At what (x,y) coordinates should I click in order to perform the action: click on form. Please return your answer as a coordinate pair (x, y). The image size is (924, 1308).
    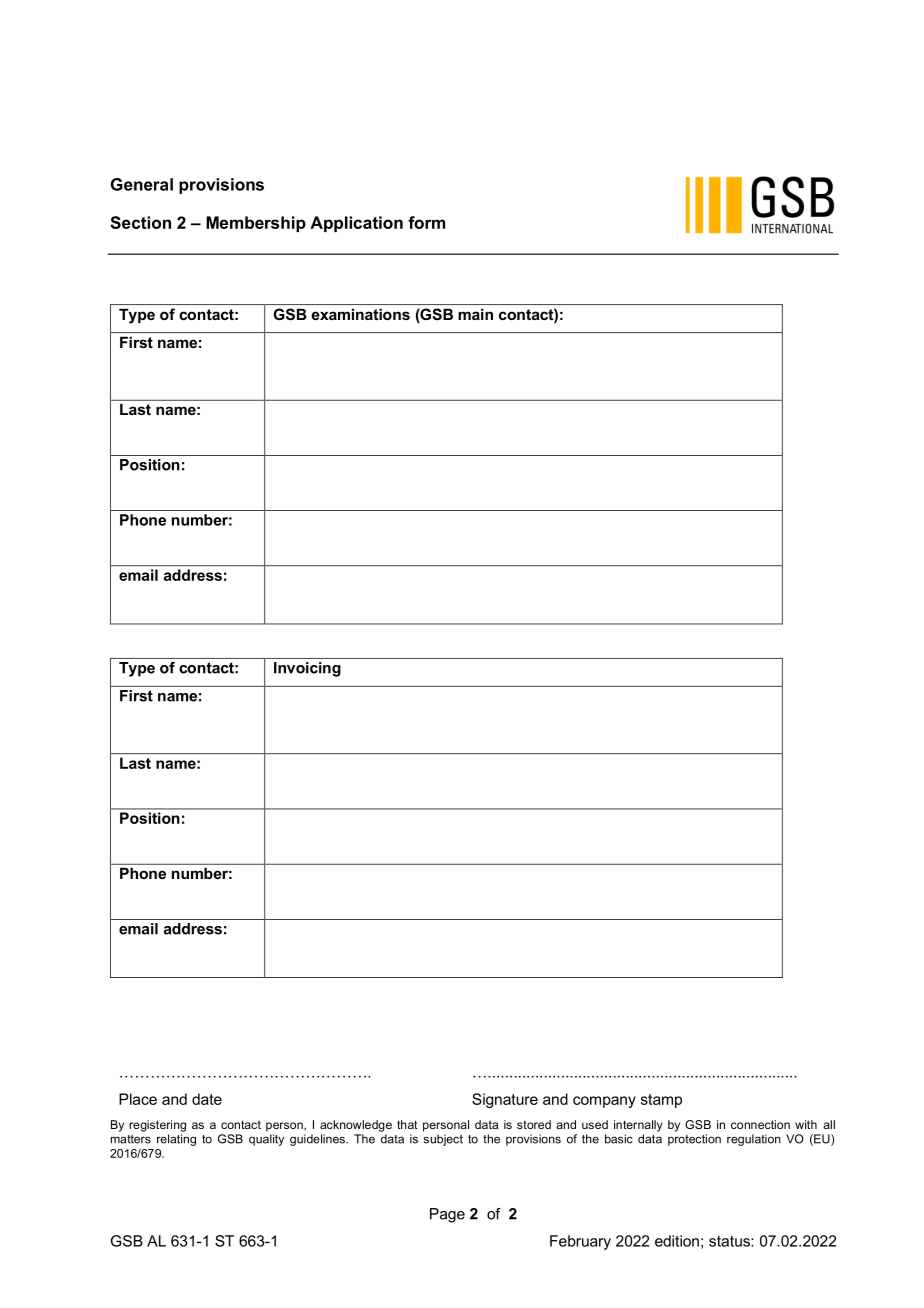
    Looking at the image, I should click on (426, 222).
